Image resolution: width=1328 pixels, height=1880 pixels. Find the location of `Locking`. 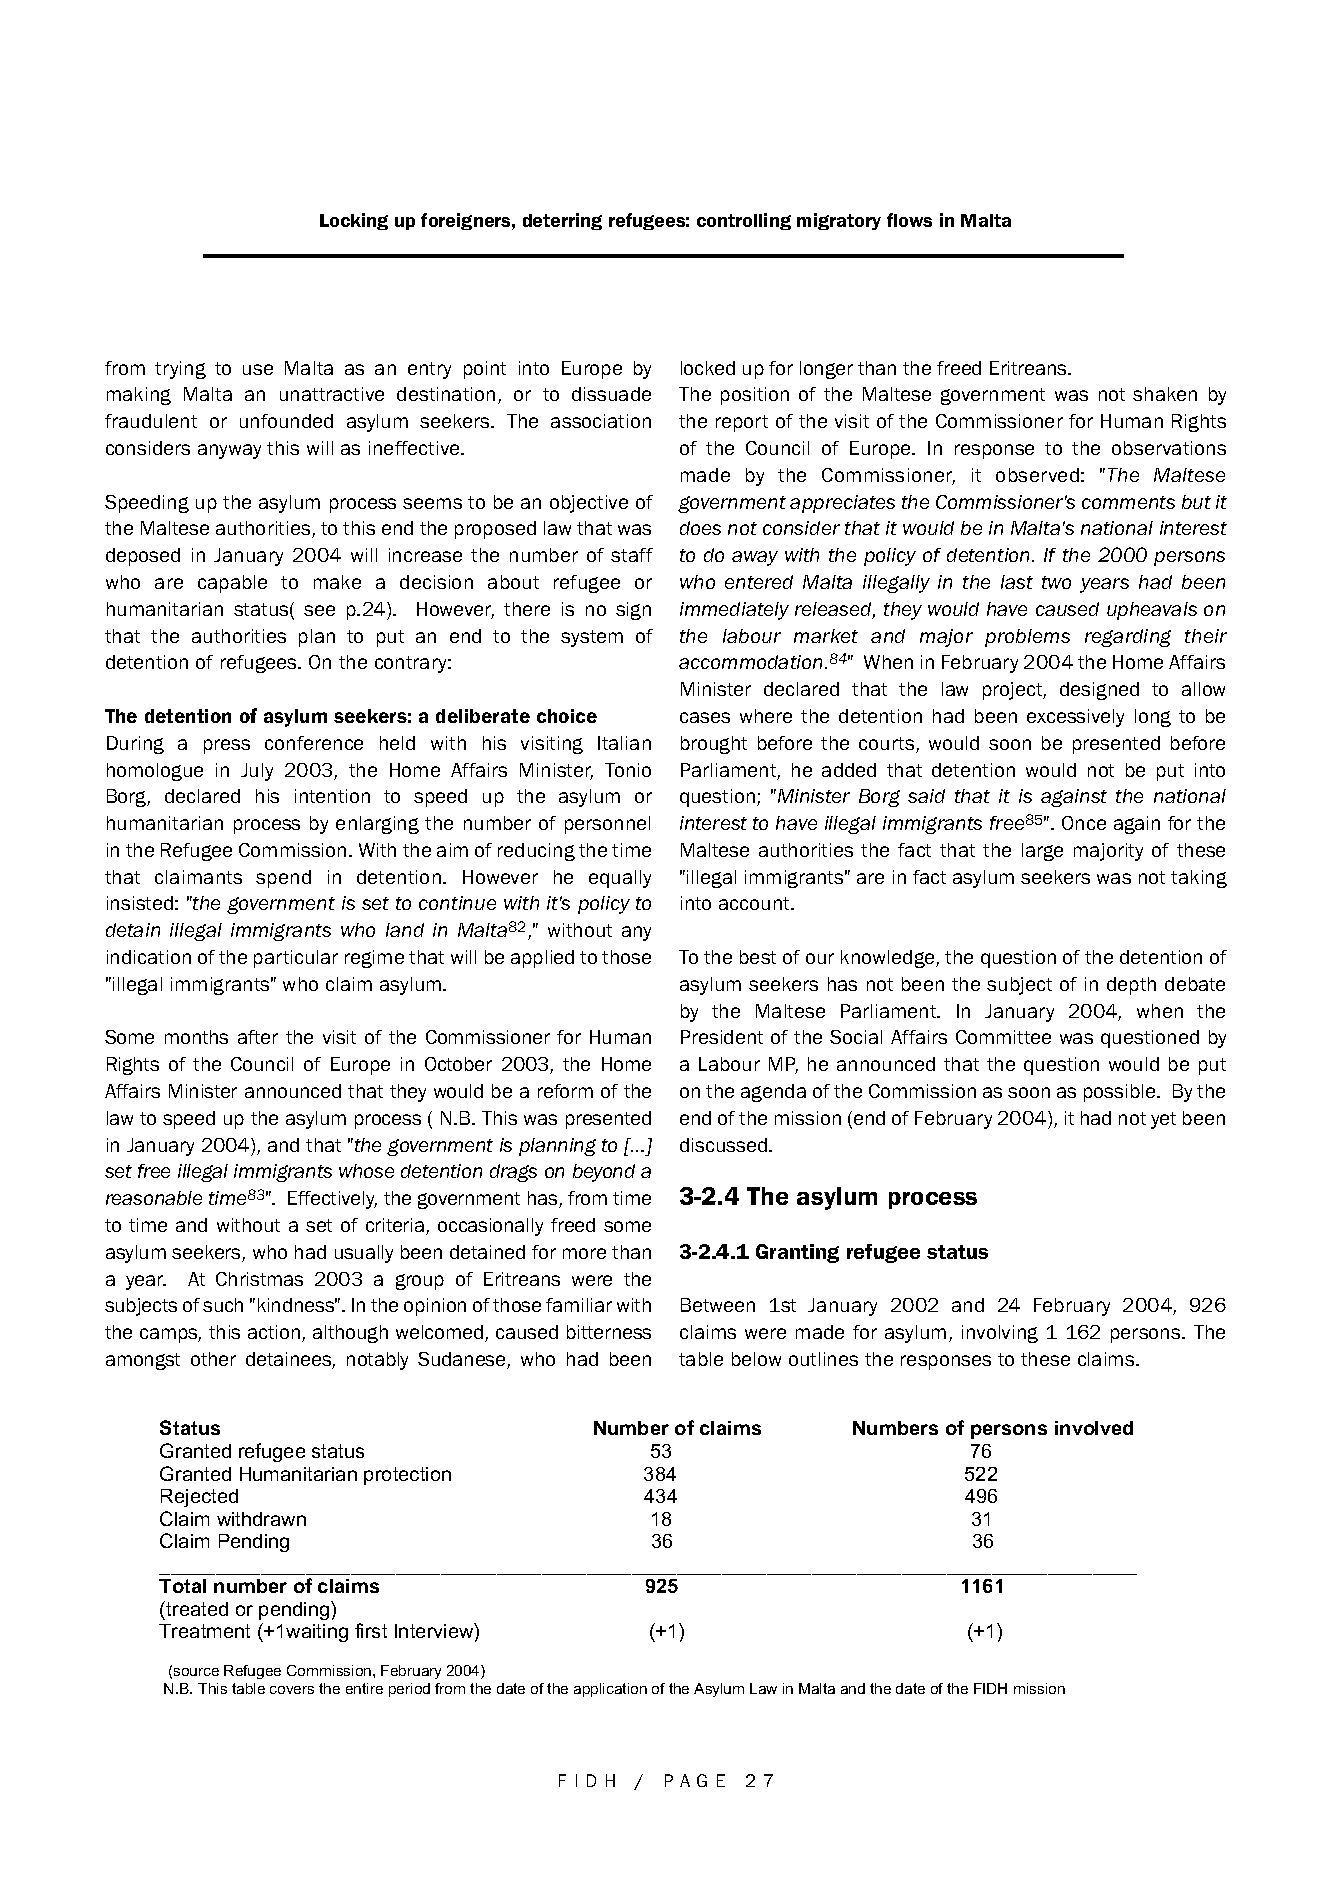

Locking is located at coordinates (354, 221).
